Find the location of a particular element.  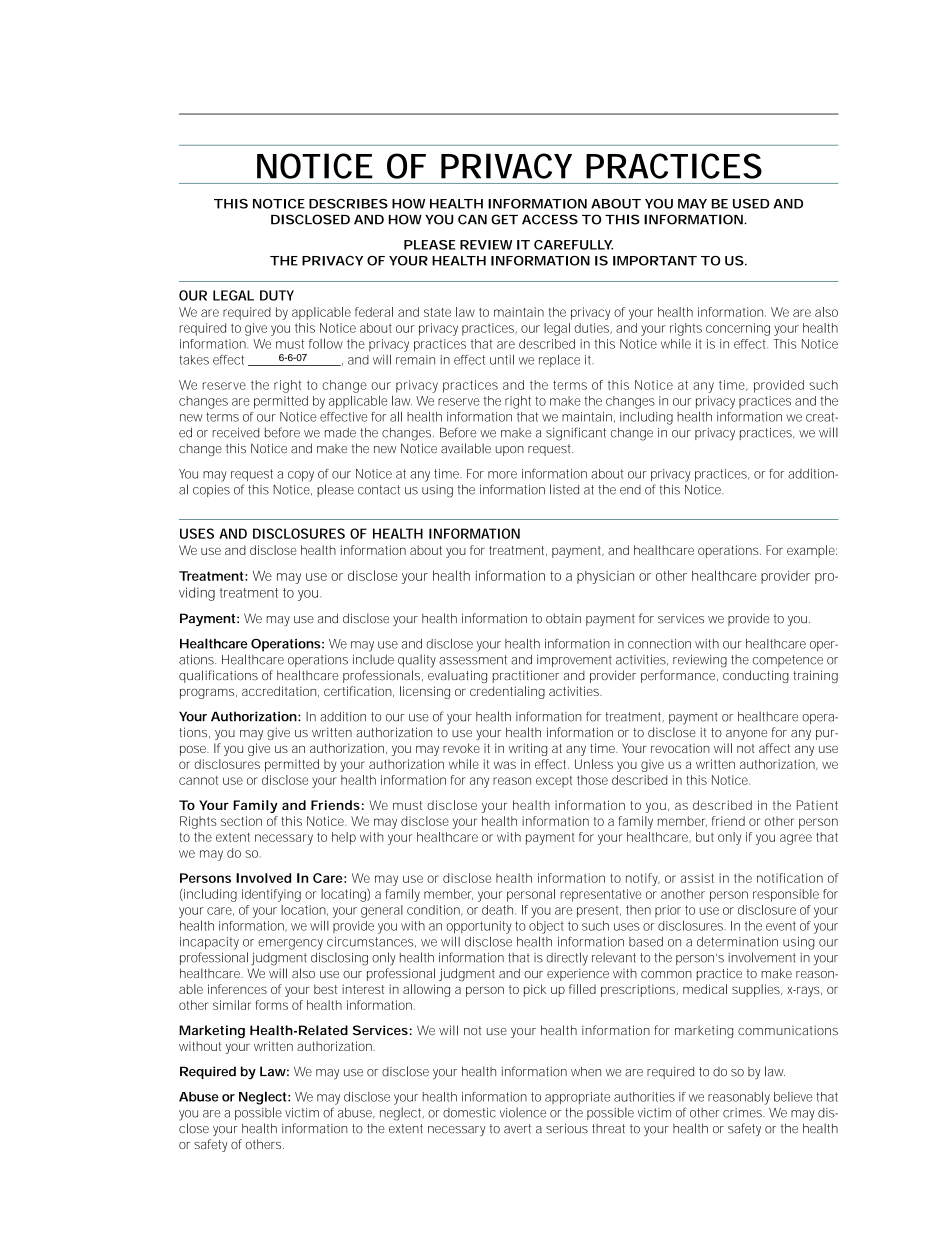

GET is located at coordinates (504, 219).
